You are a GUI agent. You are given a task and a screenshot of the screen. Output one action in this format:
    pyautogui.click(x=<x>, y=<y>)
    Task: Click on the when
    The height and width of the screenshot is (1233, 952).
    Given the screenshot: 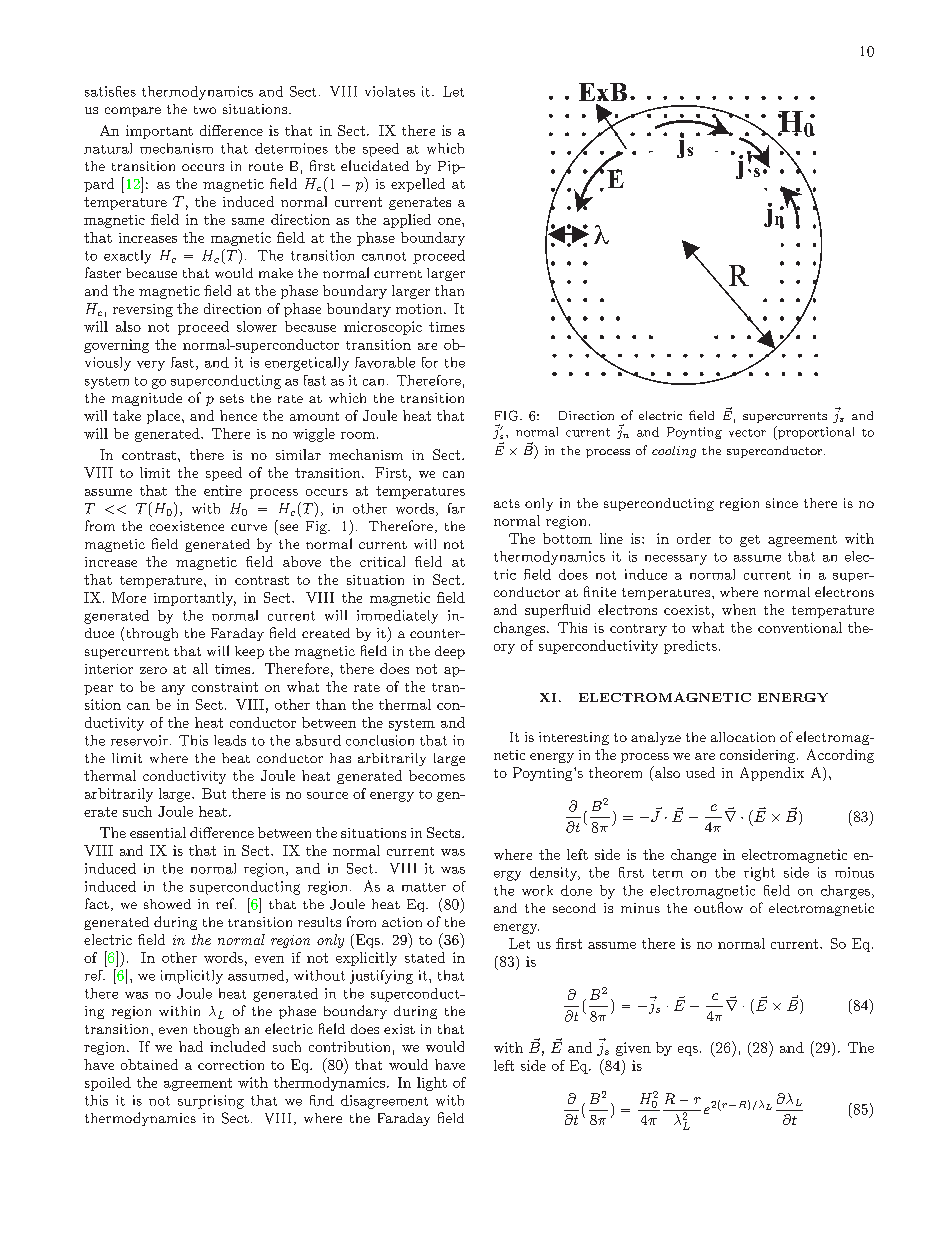 What is the action you would take?
    pyautogui.click(x=739, y=609)
